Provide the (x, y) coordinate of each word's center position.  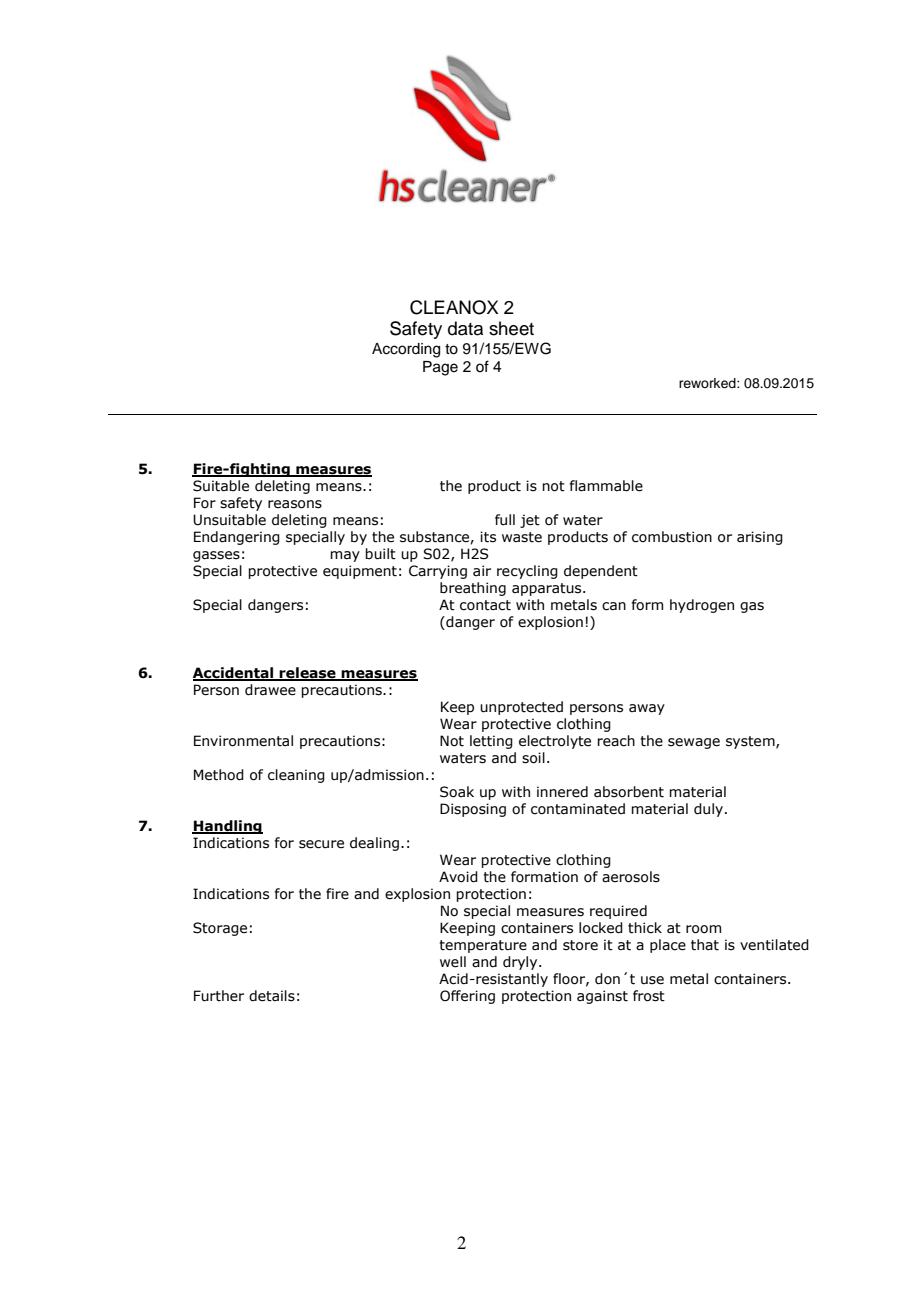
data (465, 328)
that (705, 945)
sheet (511, 328)
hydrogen (702, 606)
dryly (521, 963)
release (308, 674)
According (406, 350)
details (272, 996)
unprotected (521, 708)
